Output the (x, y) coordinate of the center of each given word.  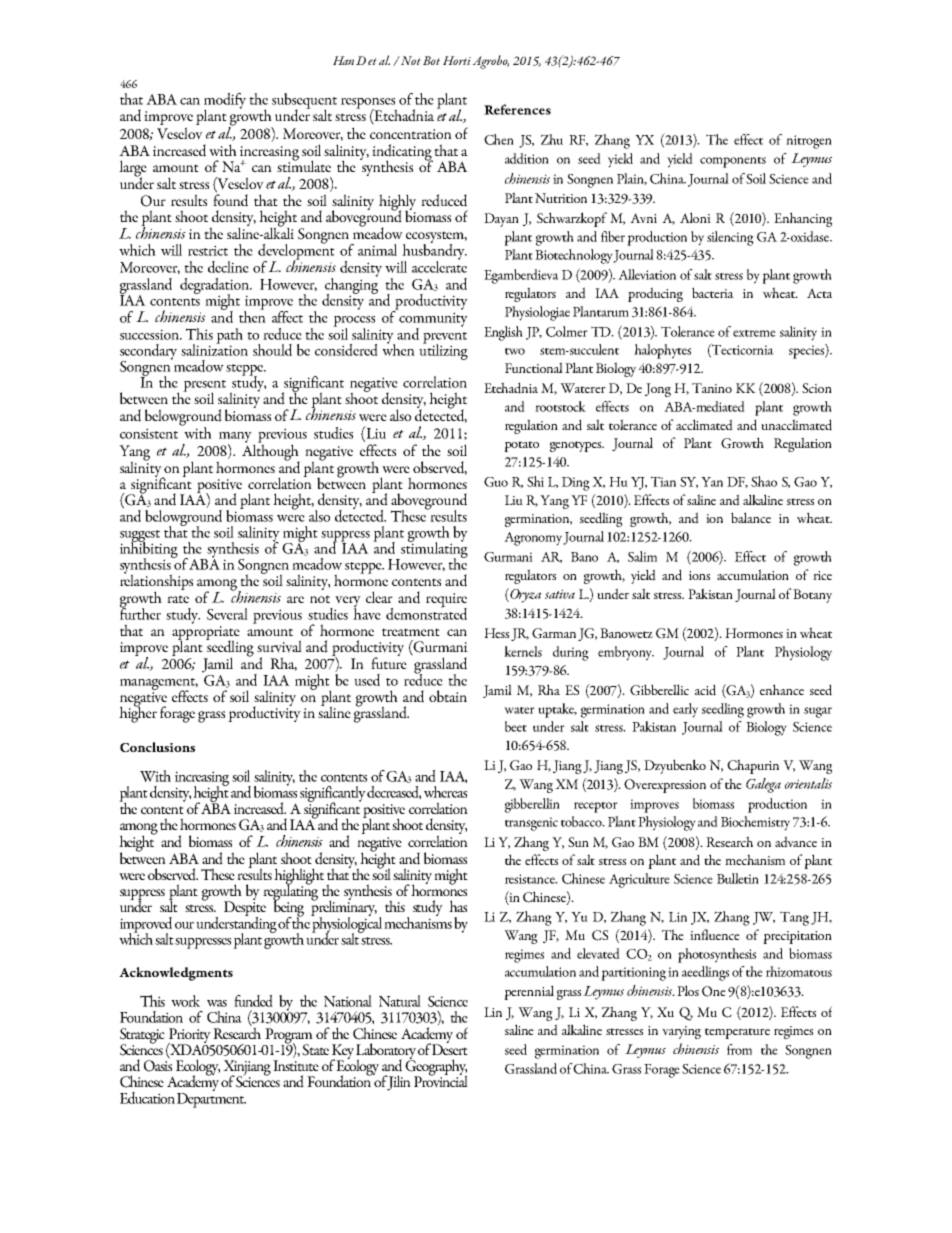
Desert (450, 1048)
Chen (499, 139)
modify (225, 102)
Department (211, 1099)
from (739, 1049)
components (733, 162)
